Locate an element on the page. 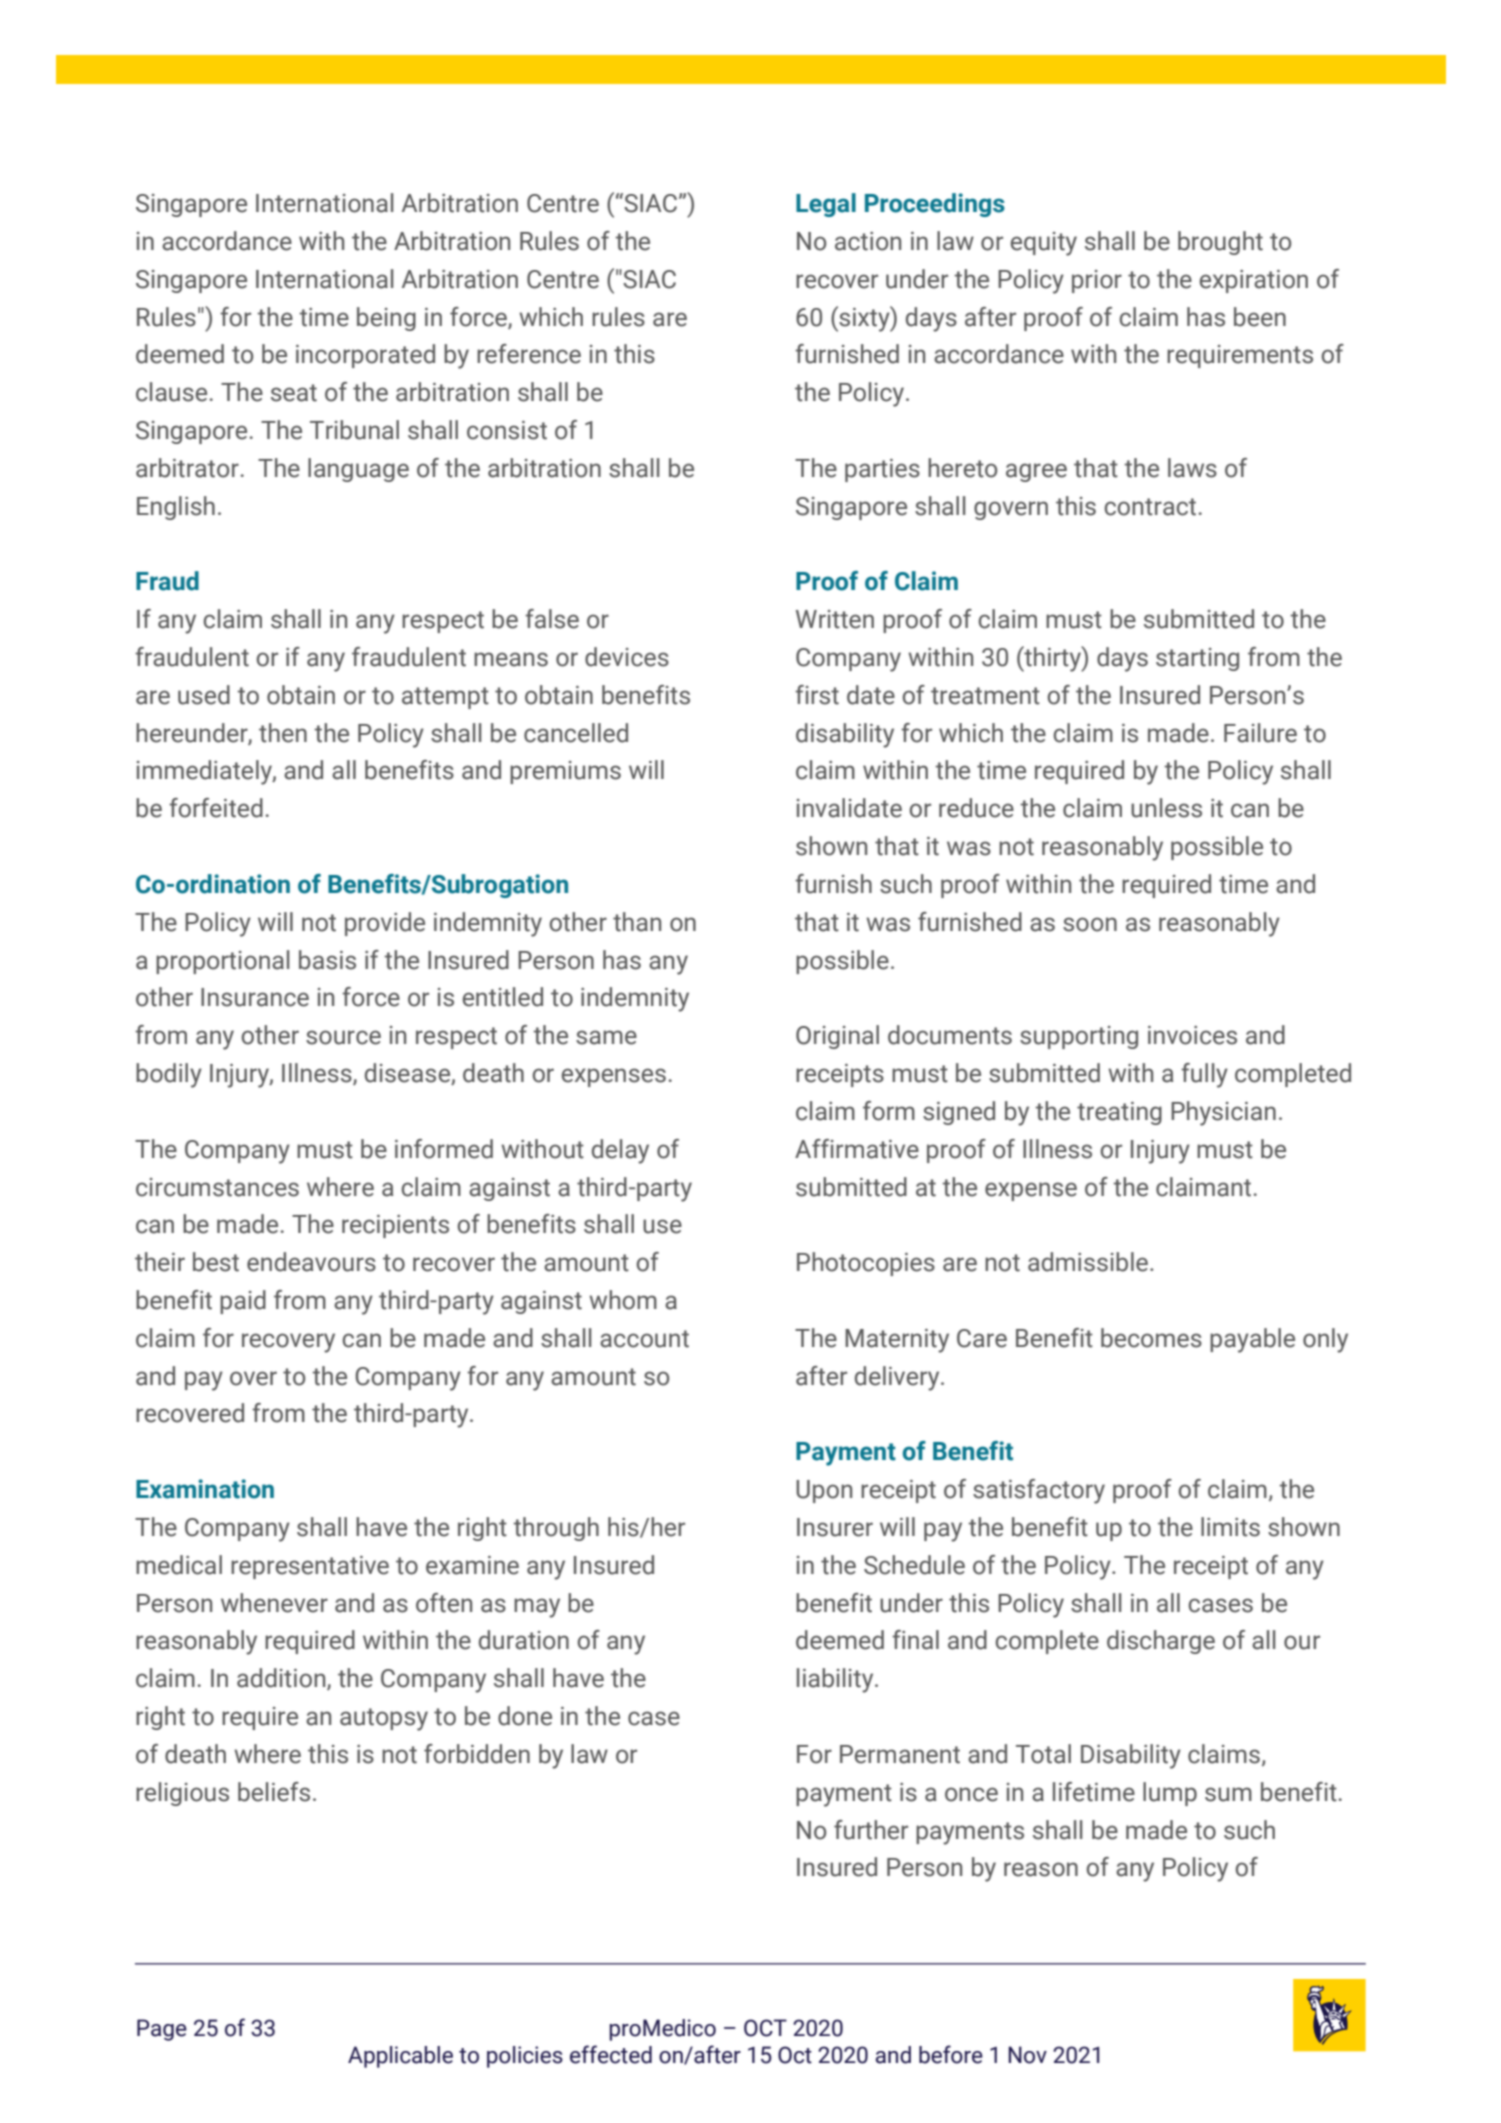  Legal is located at coordinates (826, 205).
